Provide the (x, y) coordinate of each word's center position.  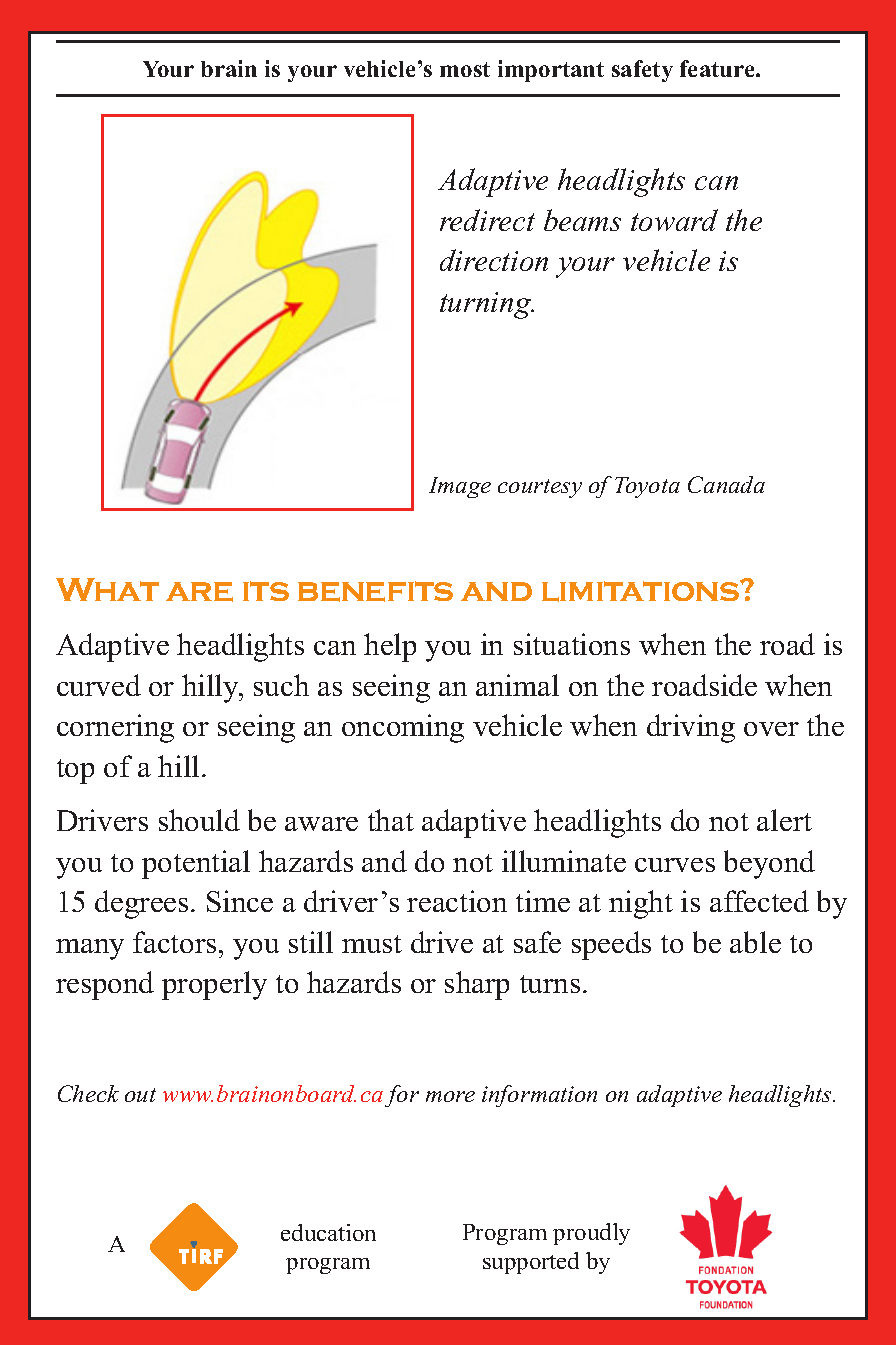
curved (99, 685)
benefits (375, 591)
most (465, 69)
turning (487, 305)
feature (718, 68)
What (107, 589)
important (551, 71)
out (140, 1095)
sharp (477, 985)
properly (214, 985)
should (199, 820)
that (391, 820)
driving (691, 728)
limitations (642, 591)
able (755, 942)
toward (674, 220)
